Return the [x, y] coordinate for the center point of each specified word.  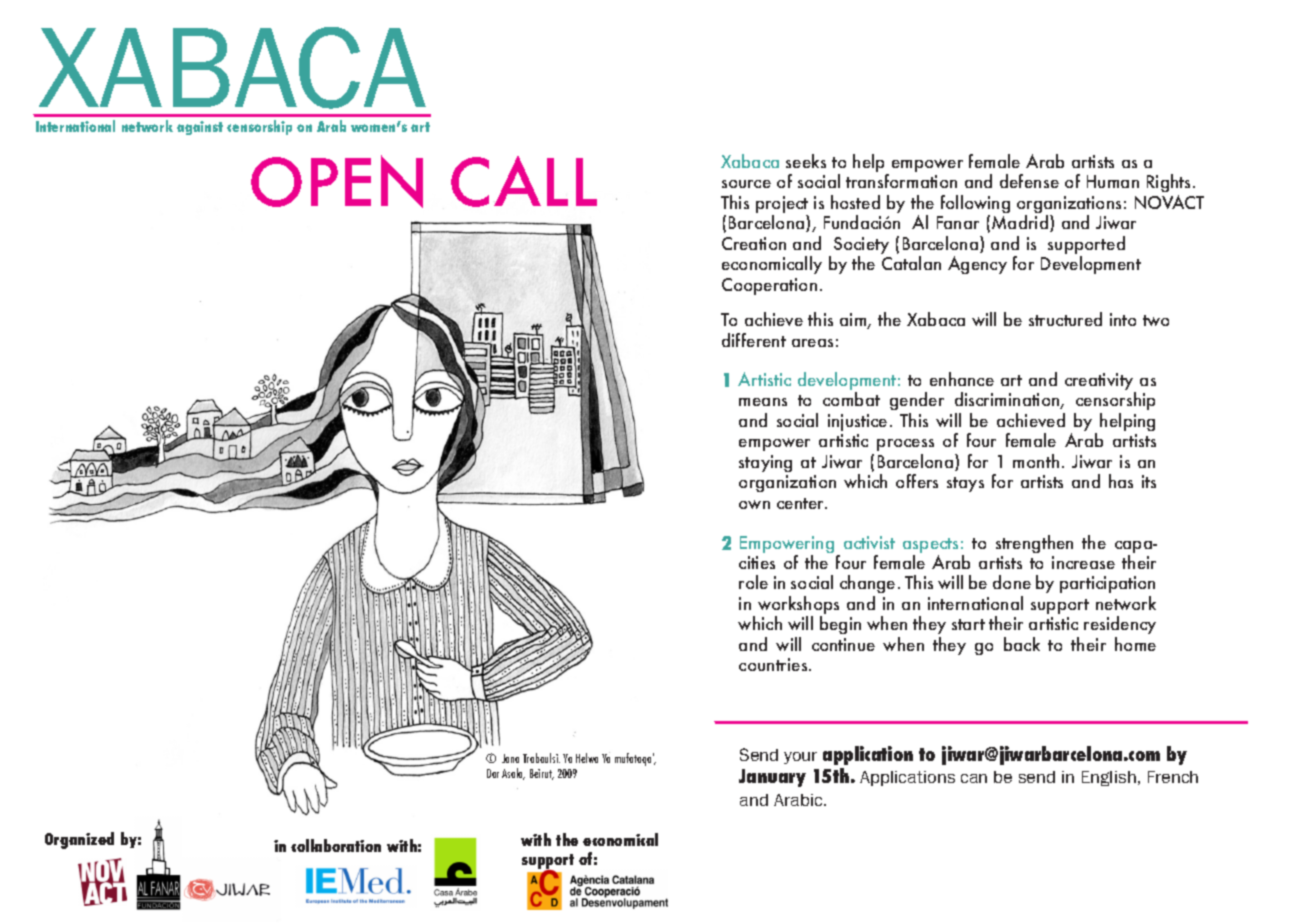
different [754, 340]
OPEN [337, 181]
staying [765, 463]
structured [1065, 319]
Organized [79, 840]
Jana [510, 758]
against [200, 128]
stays [965, 484]
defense [1029, 181]
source [746, 184]
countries [774, 664]
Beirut [542, 774]
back [1022, 644]
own [754, 504]
